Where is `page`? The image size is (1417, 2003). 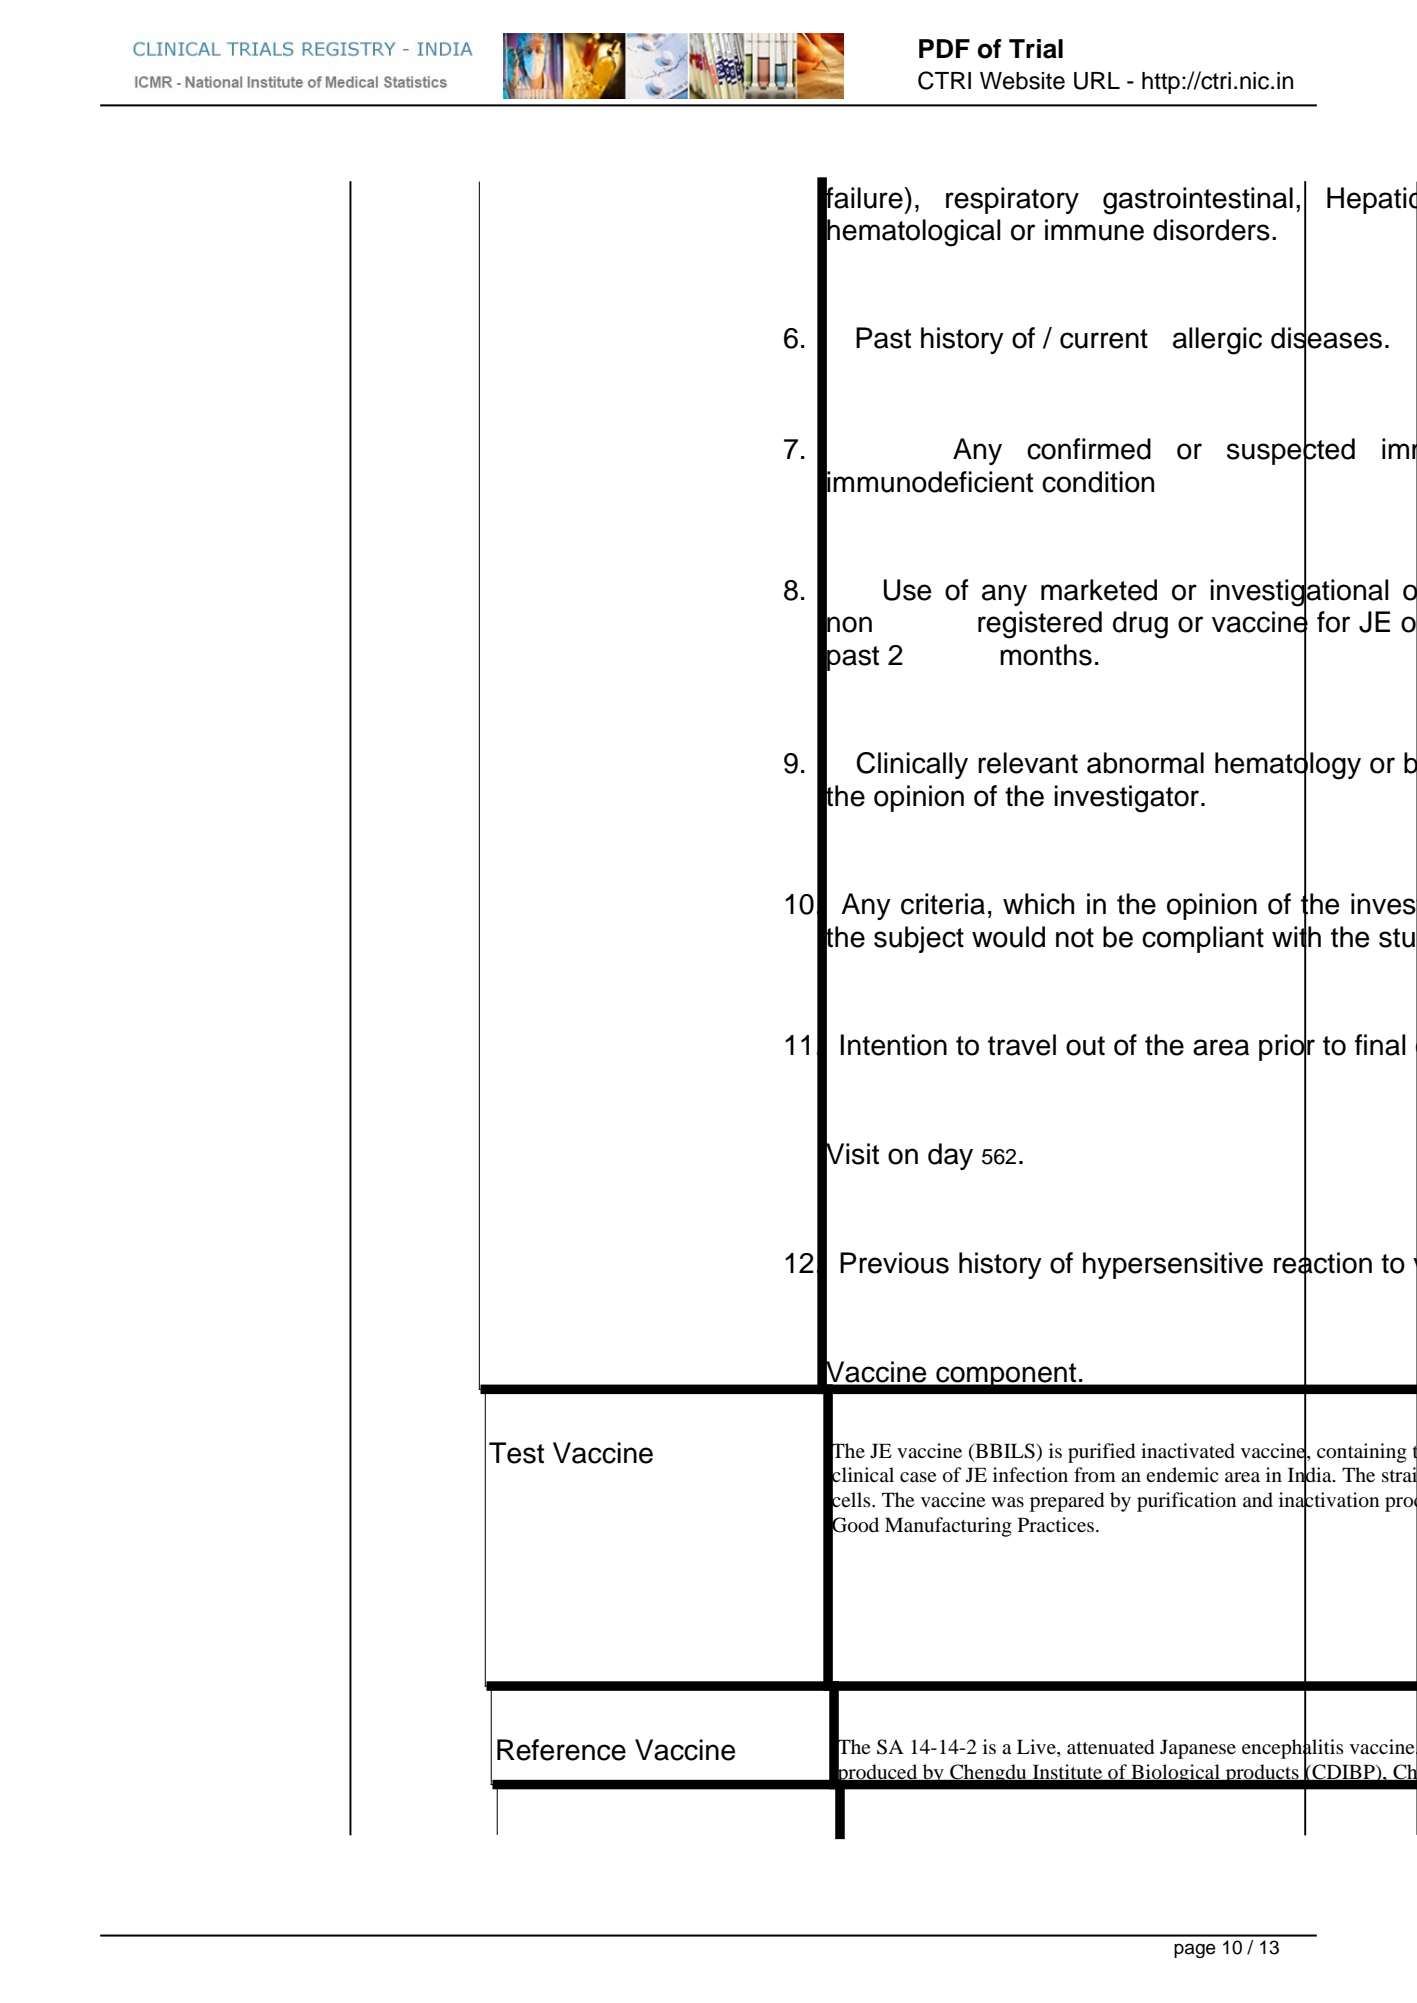
page is located at coordinates (1195, 1950).
